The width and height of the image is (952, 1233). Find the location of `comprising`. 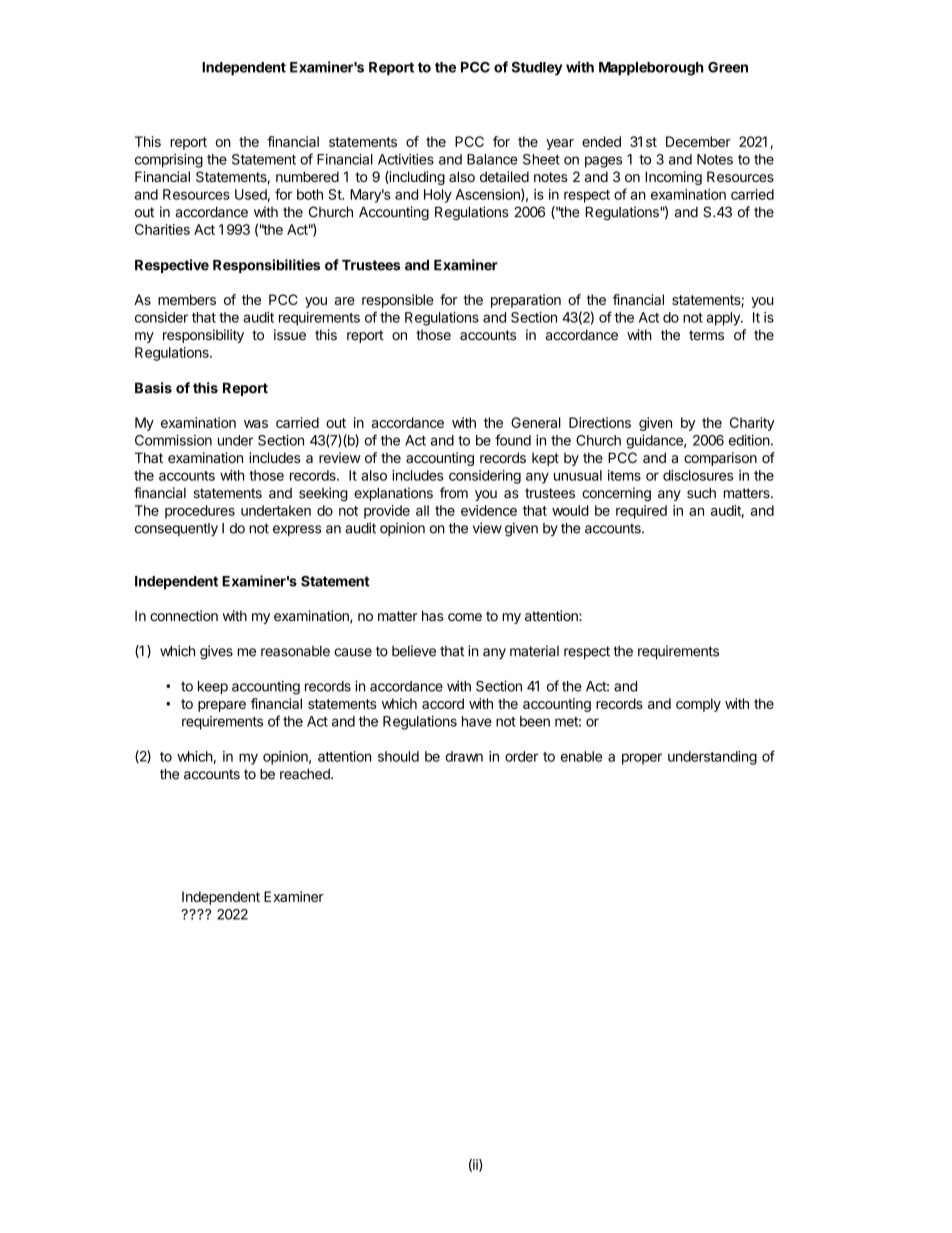

comprising is located at coordinates (169, 161).
